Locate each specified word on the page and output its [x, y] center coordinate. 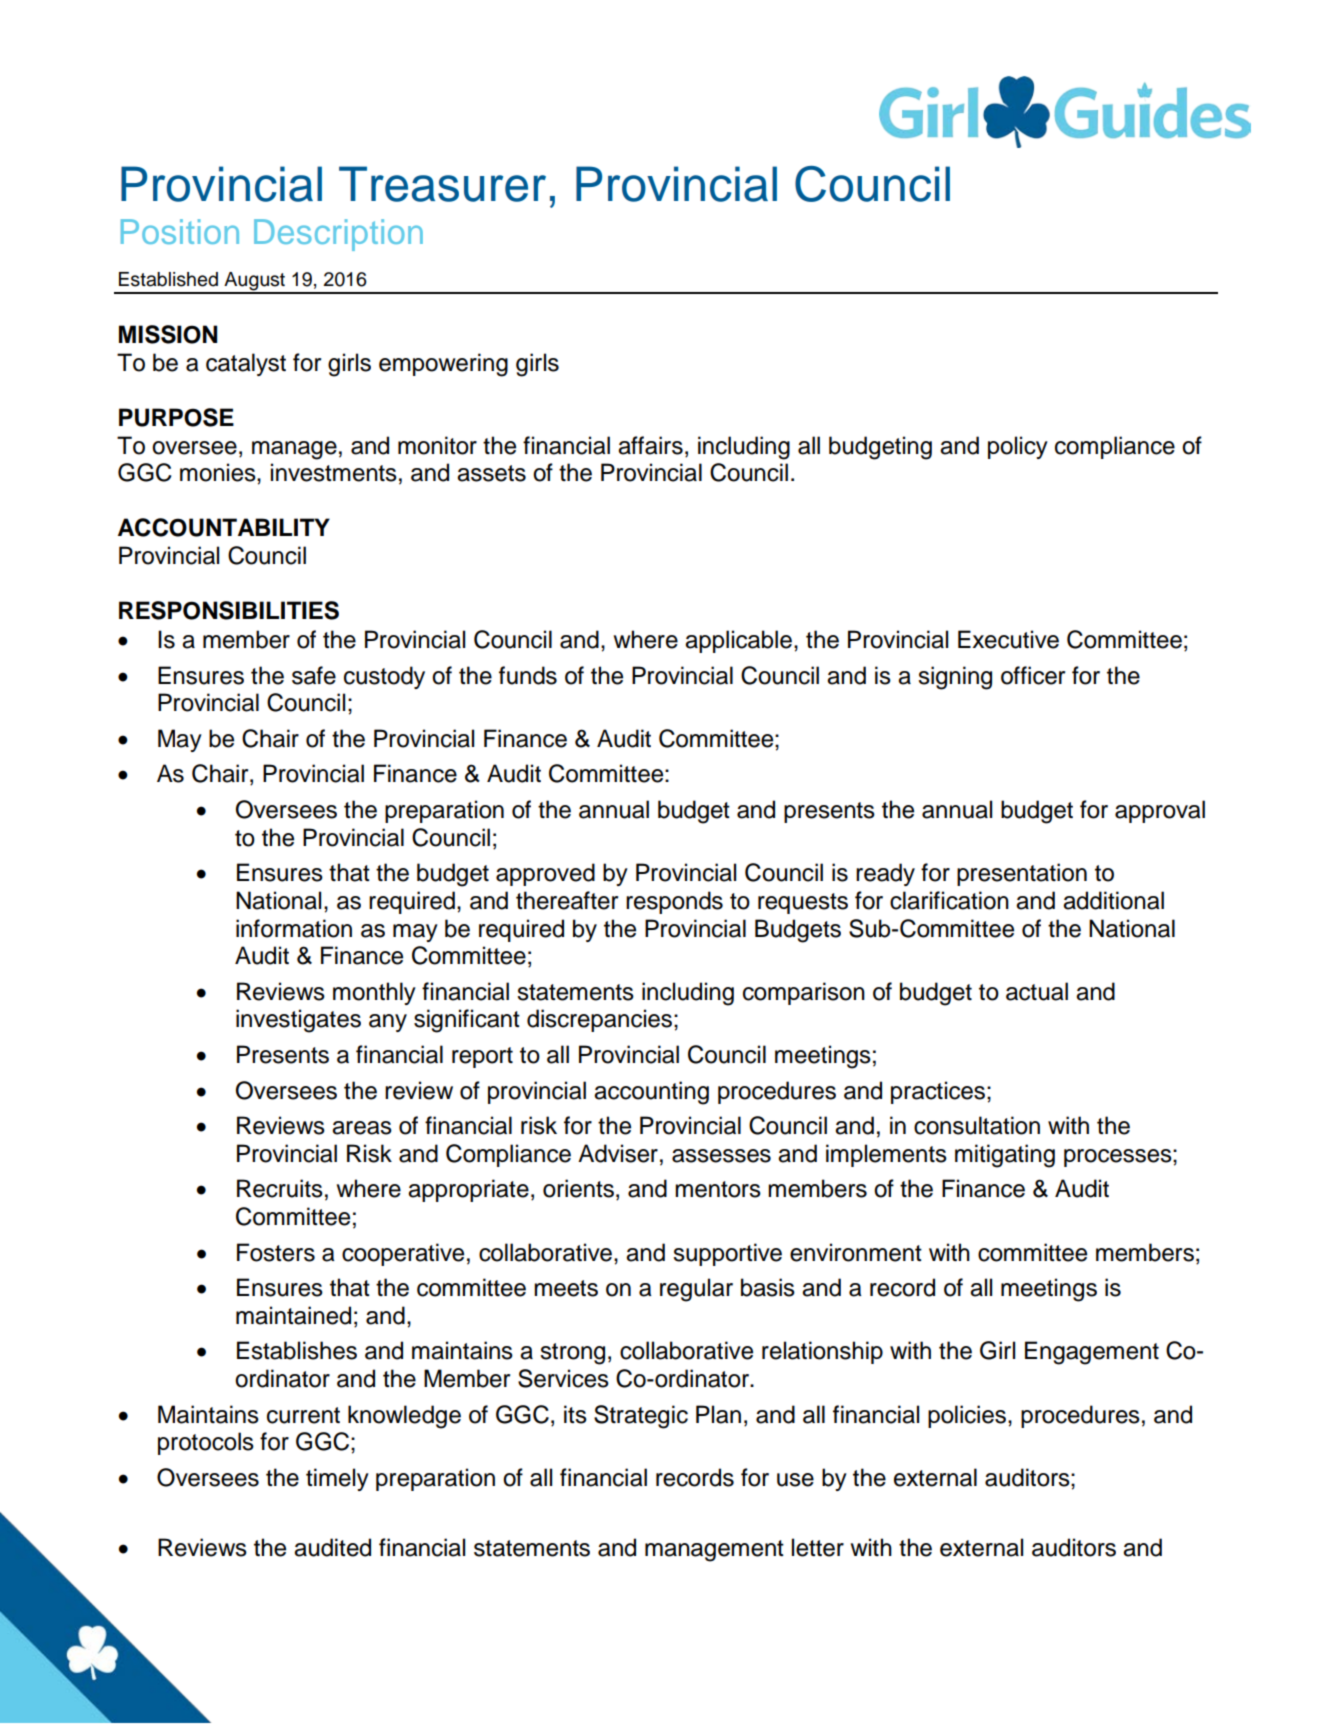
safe [314, 675]
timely [337, 1479]
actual [1037, 991]
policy [1018, 447]
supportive [727, 1254]
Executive [1008, 639]
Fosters [276, 1252]
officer [1033, 675]
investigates [298, 1021]
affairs [650, 445]
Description [338, 235]
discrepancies [601, 1020]
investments [334, 472]
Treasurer [442, 184]
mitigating [1005, 1156]
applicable [738, 641]
